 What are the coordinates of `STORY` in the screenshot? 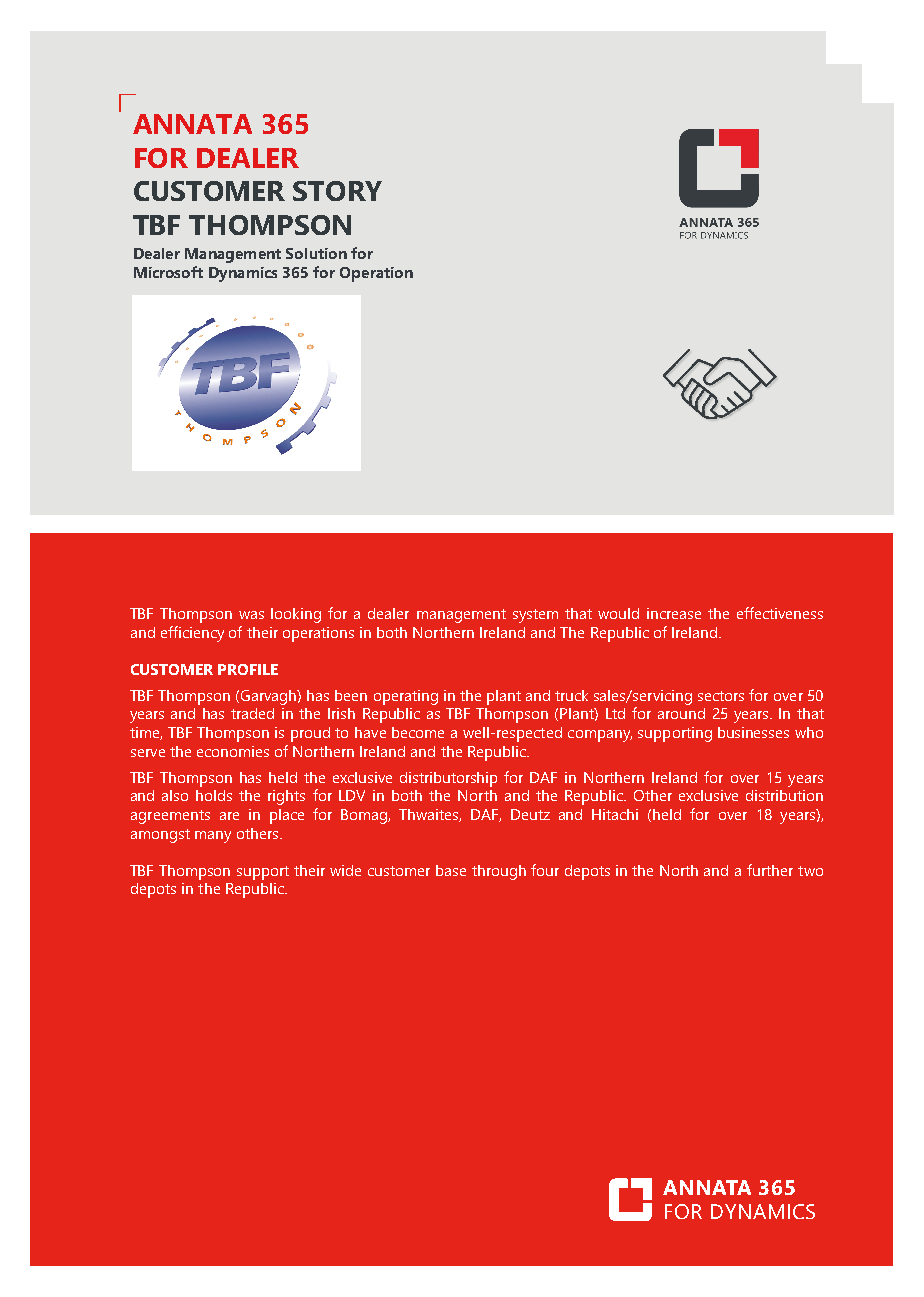 It's located at (337, 191).
